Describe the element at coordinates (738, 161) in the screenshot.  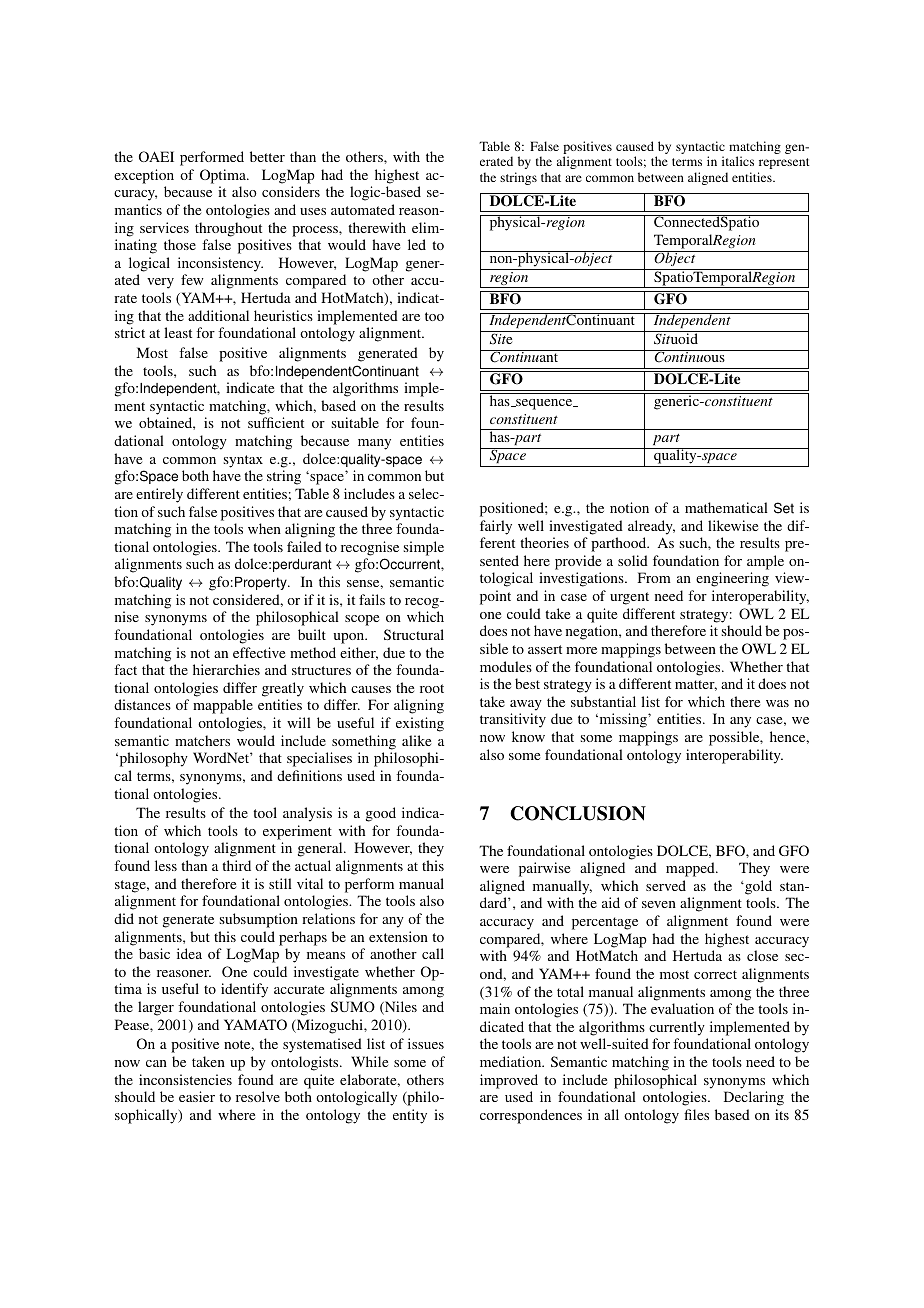
I see `italics` at that location.
